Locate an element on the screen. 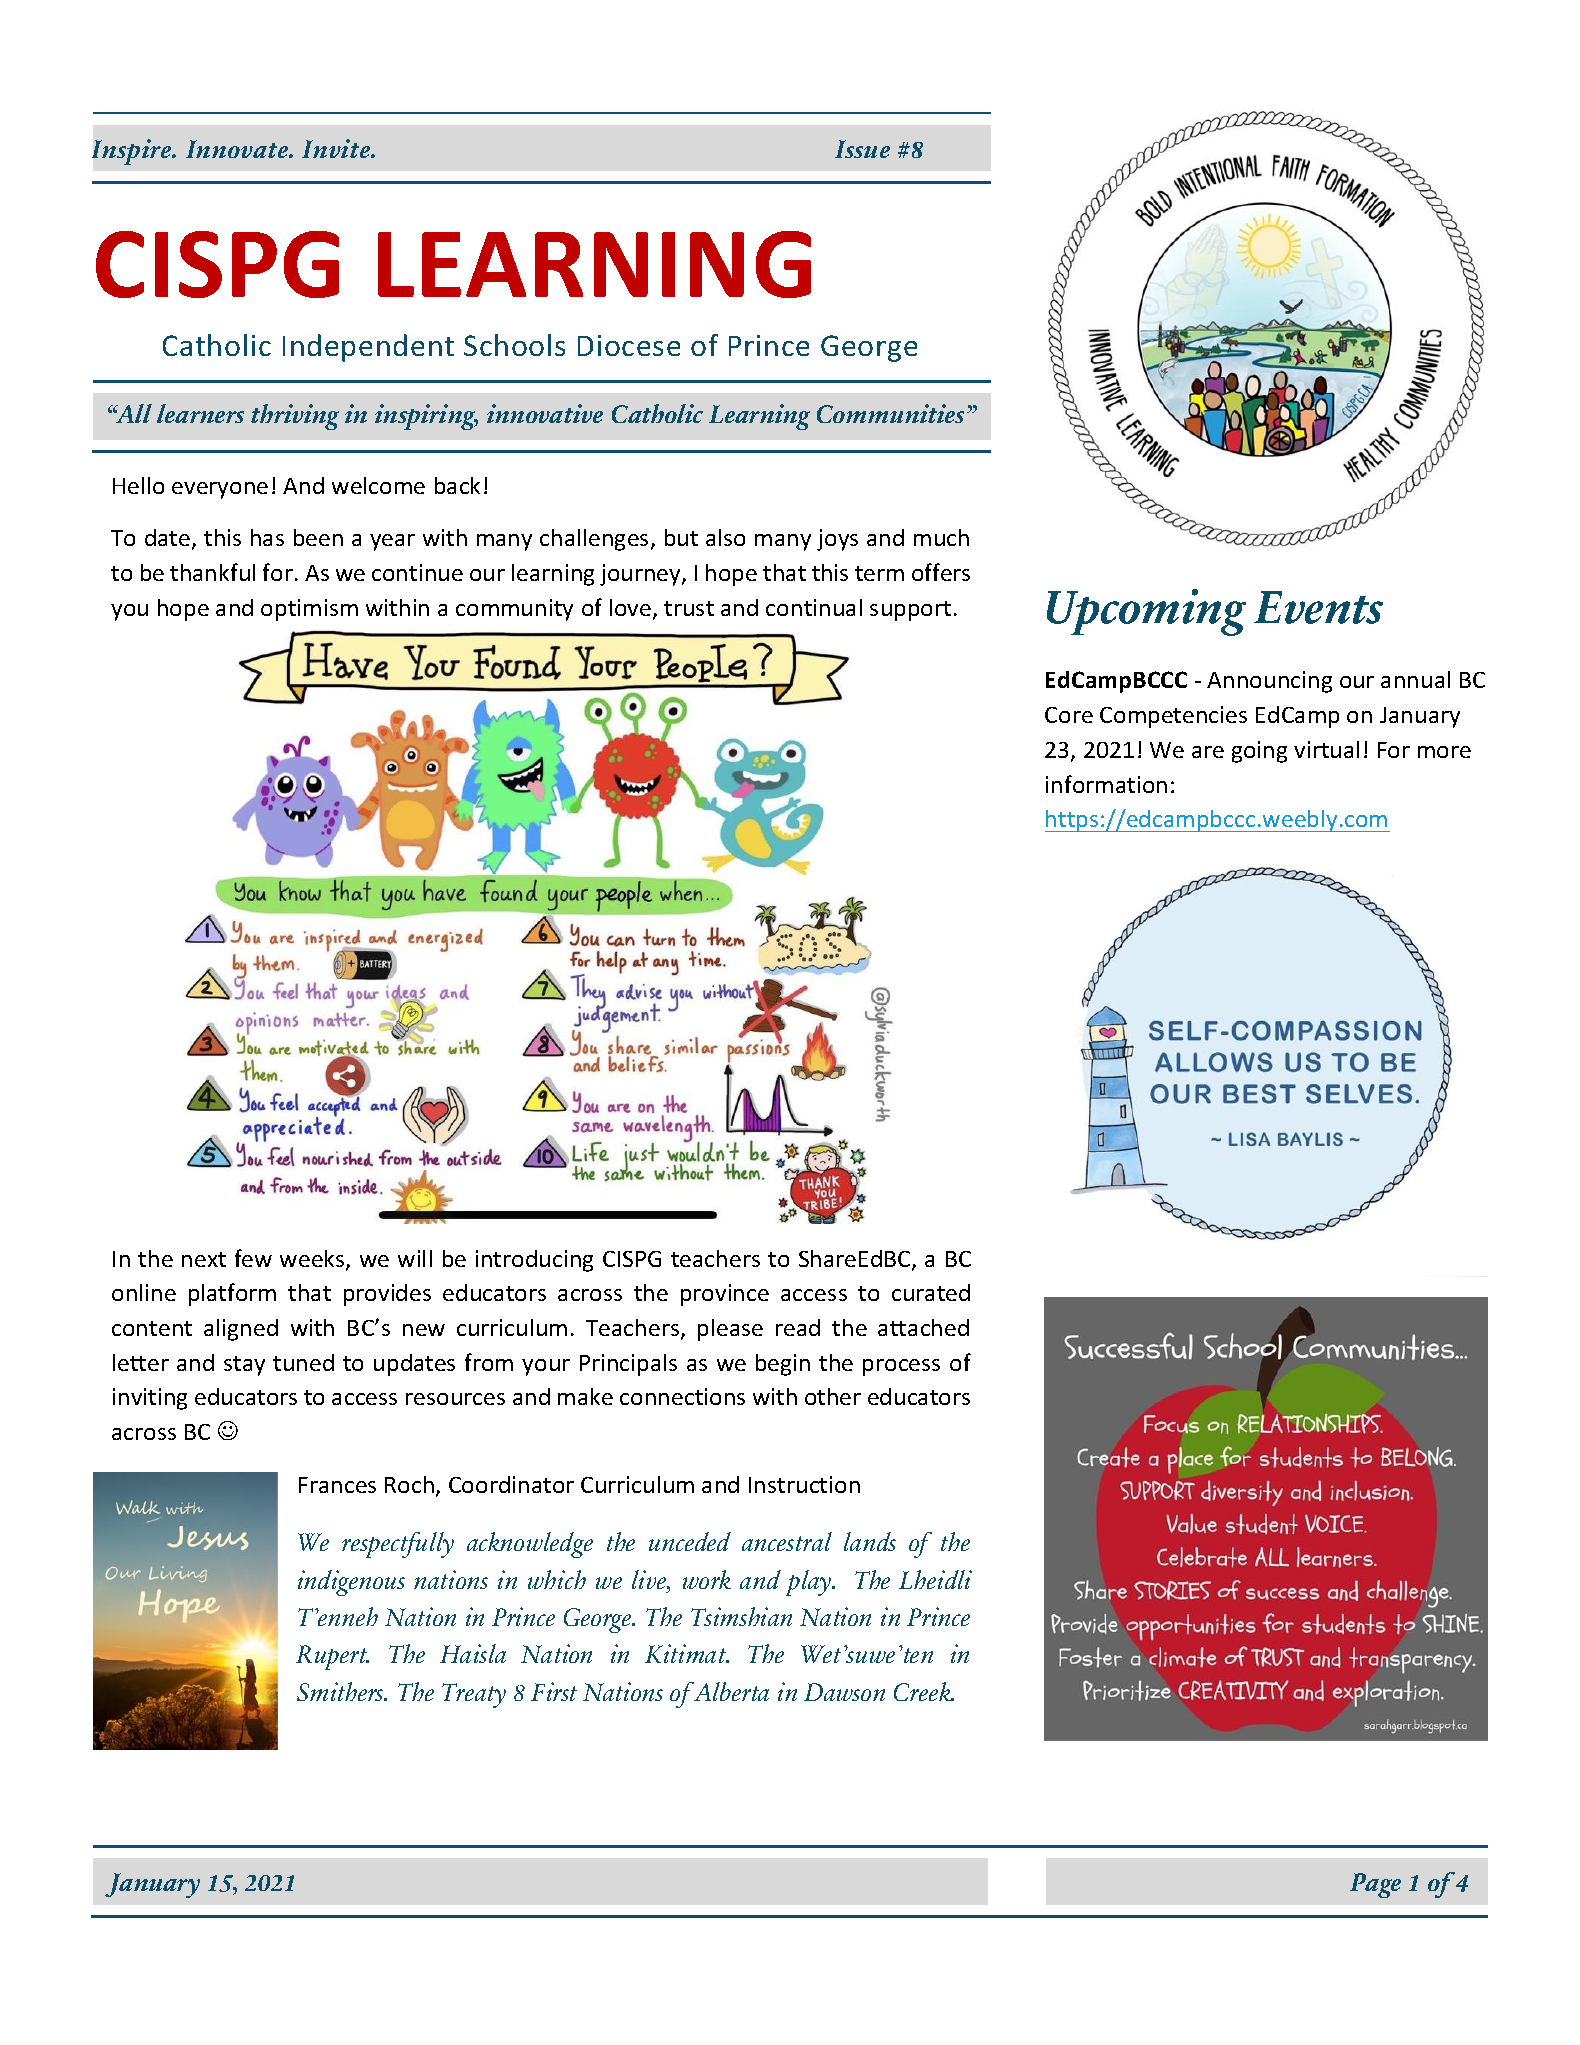  going is located at coordinates (1259, 752).
